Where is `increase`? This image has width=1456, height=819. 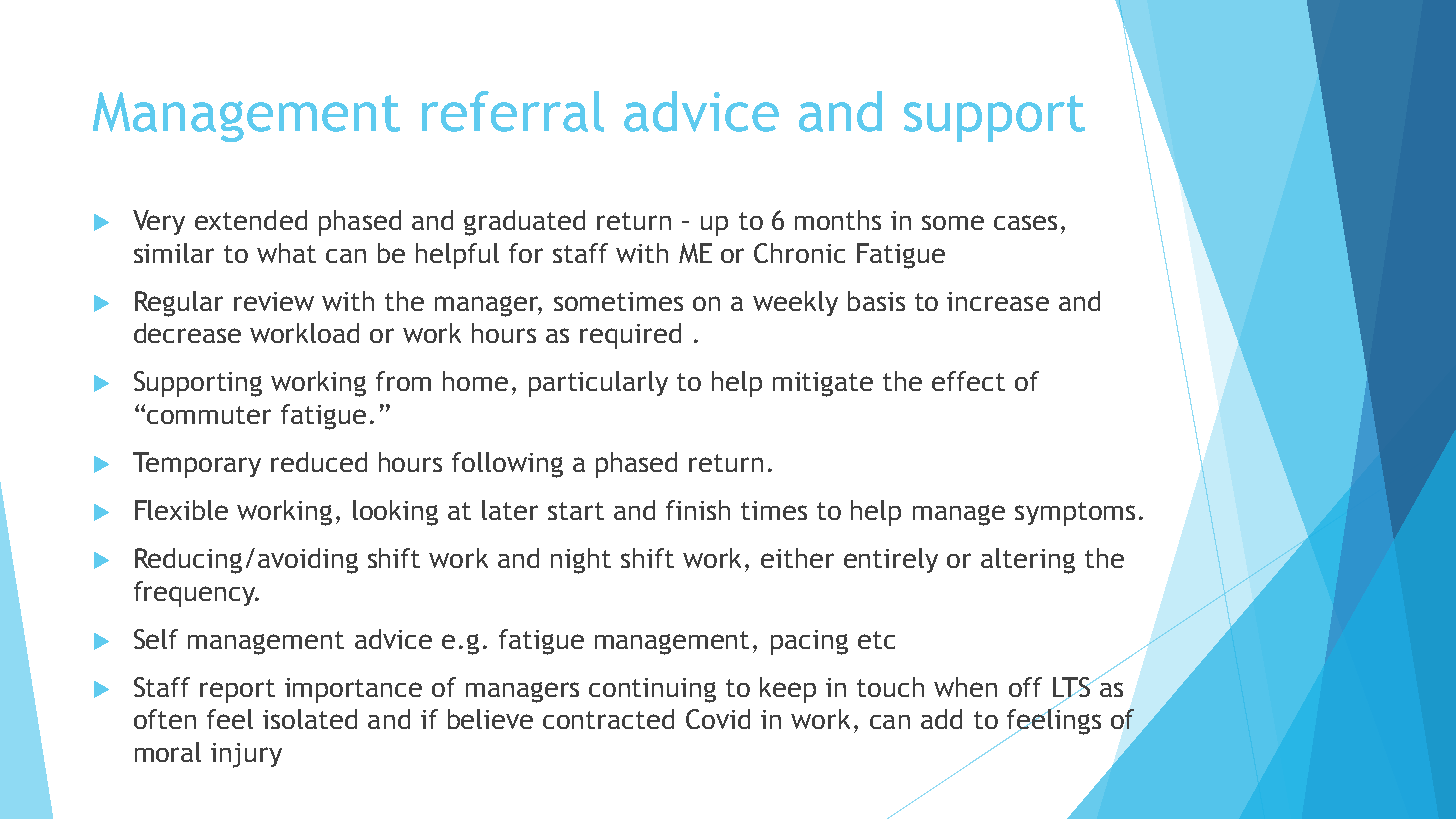
increase is located at coordinates (998, 301).
